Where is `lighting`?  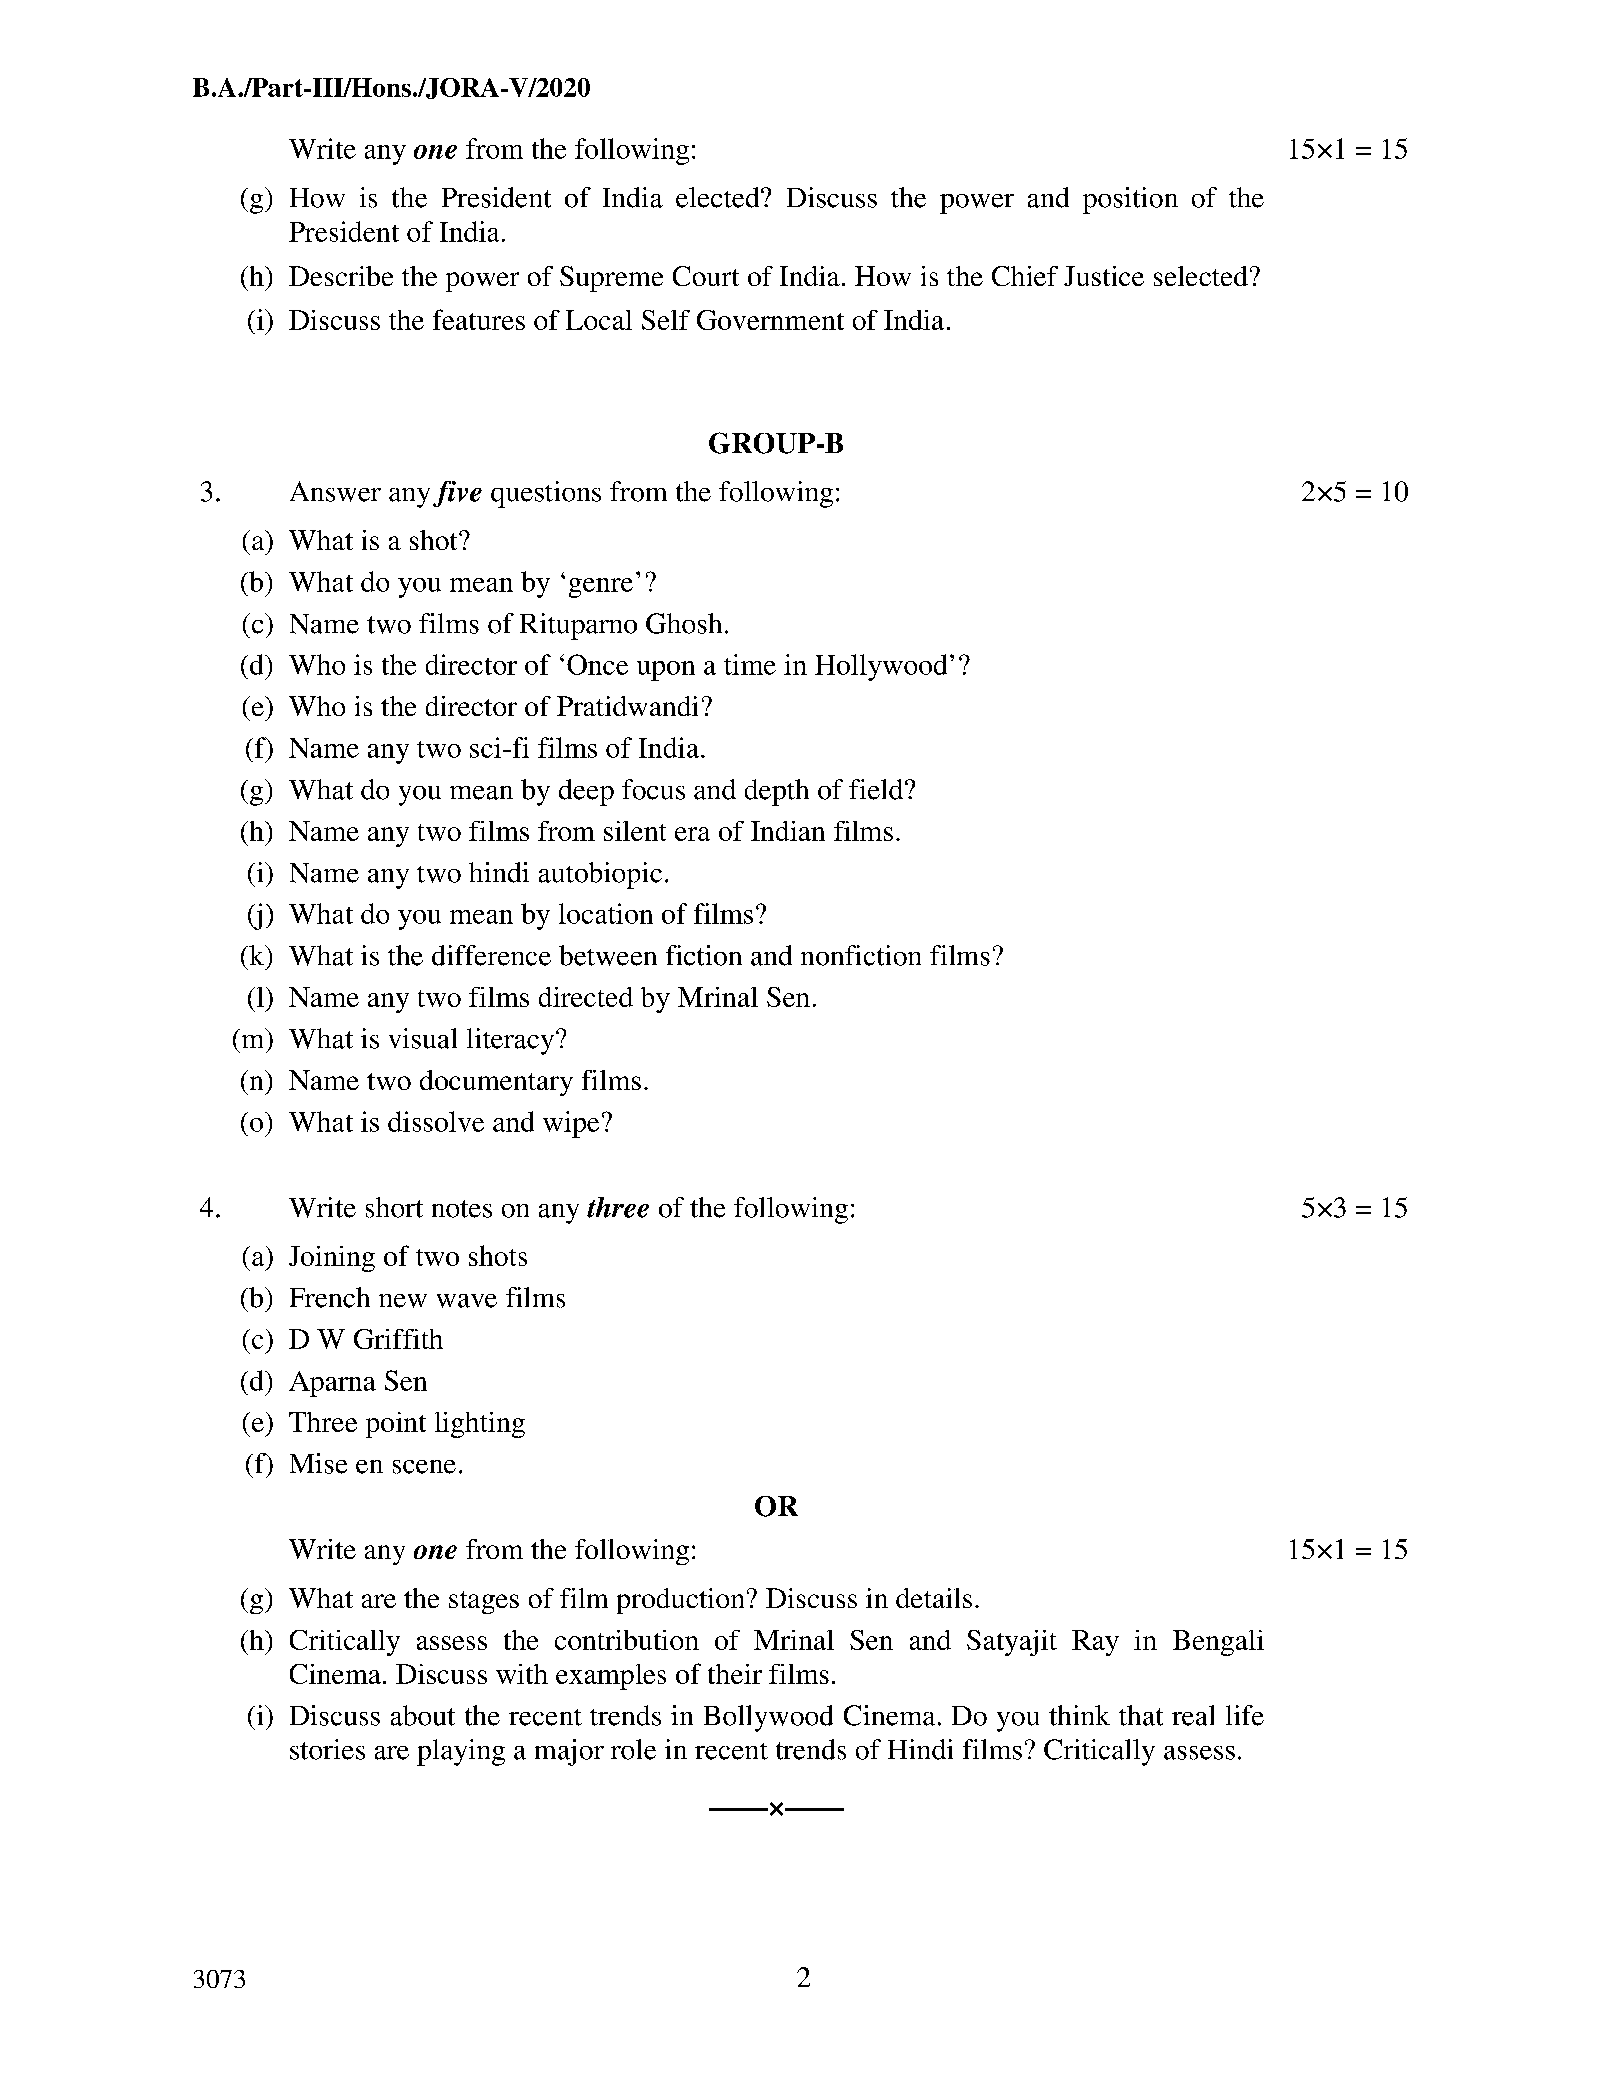
lighting is located at coordinates (480, 1425).
